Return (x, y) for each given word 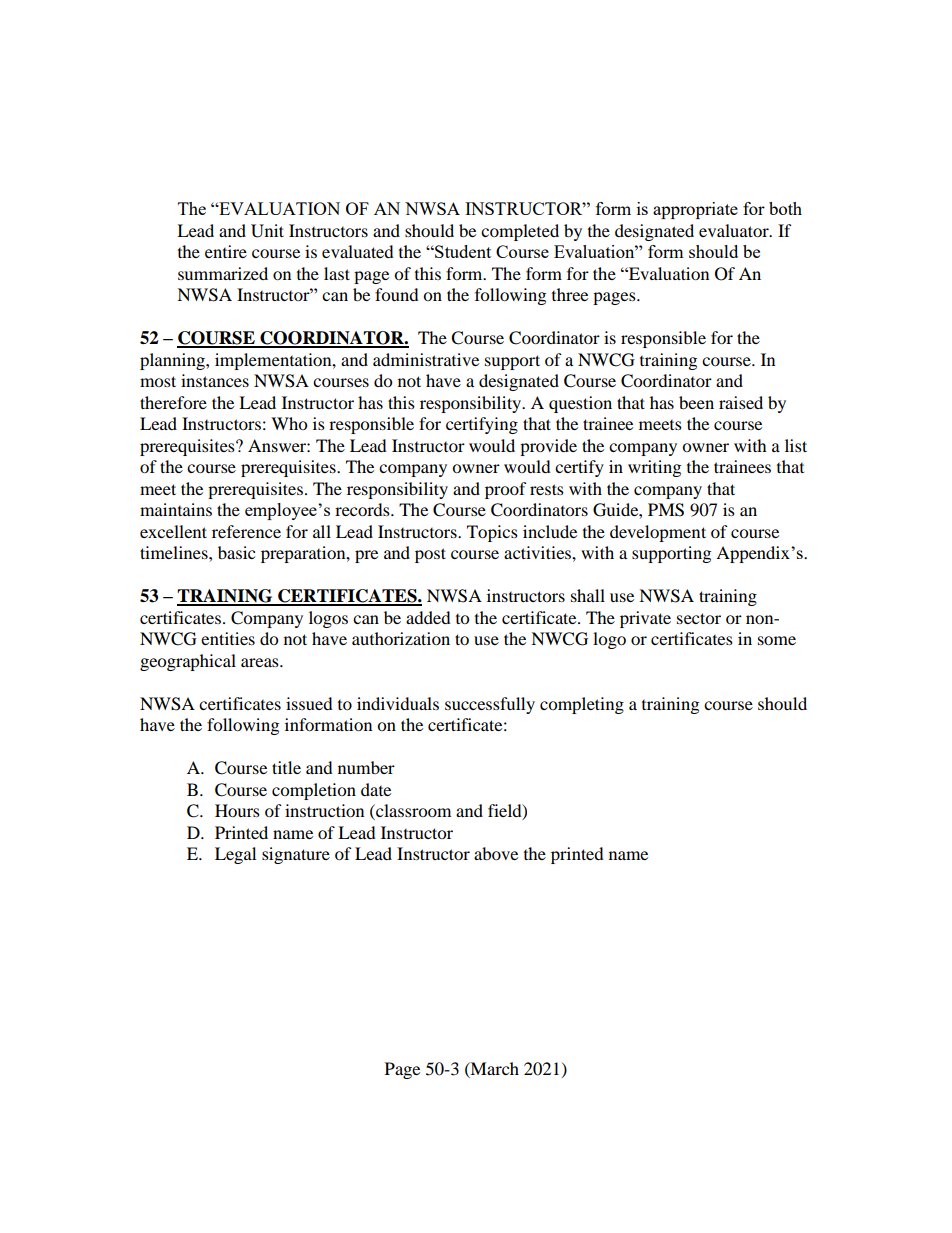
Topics (492, 533)
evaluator (735, 230)
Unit (267, 231)
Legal (235, 855)
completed (520, 232)
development (658, 533)
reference (246, 531)
